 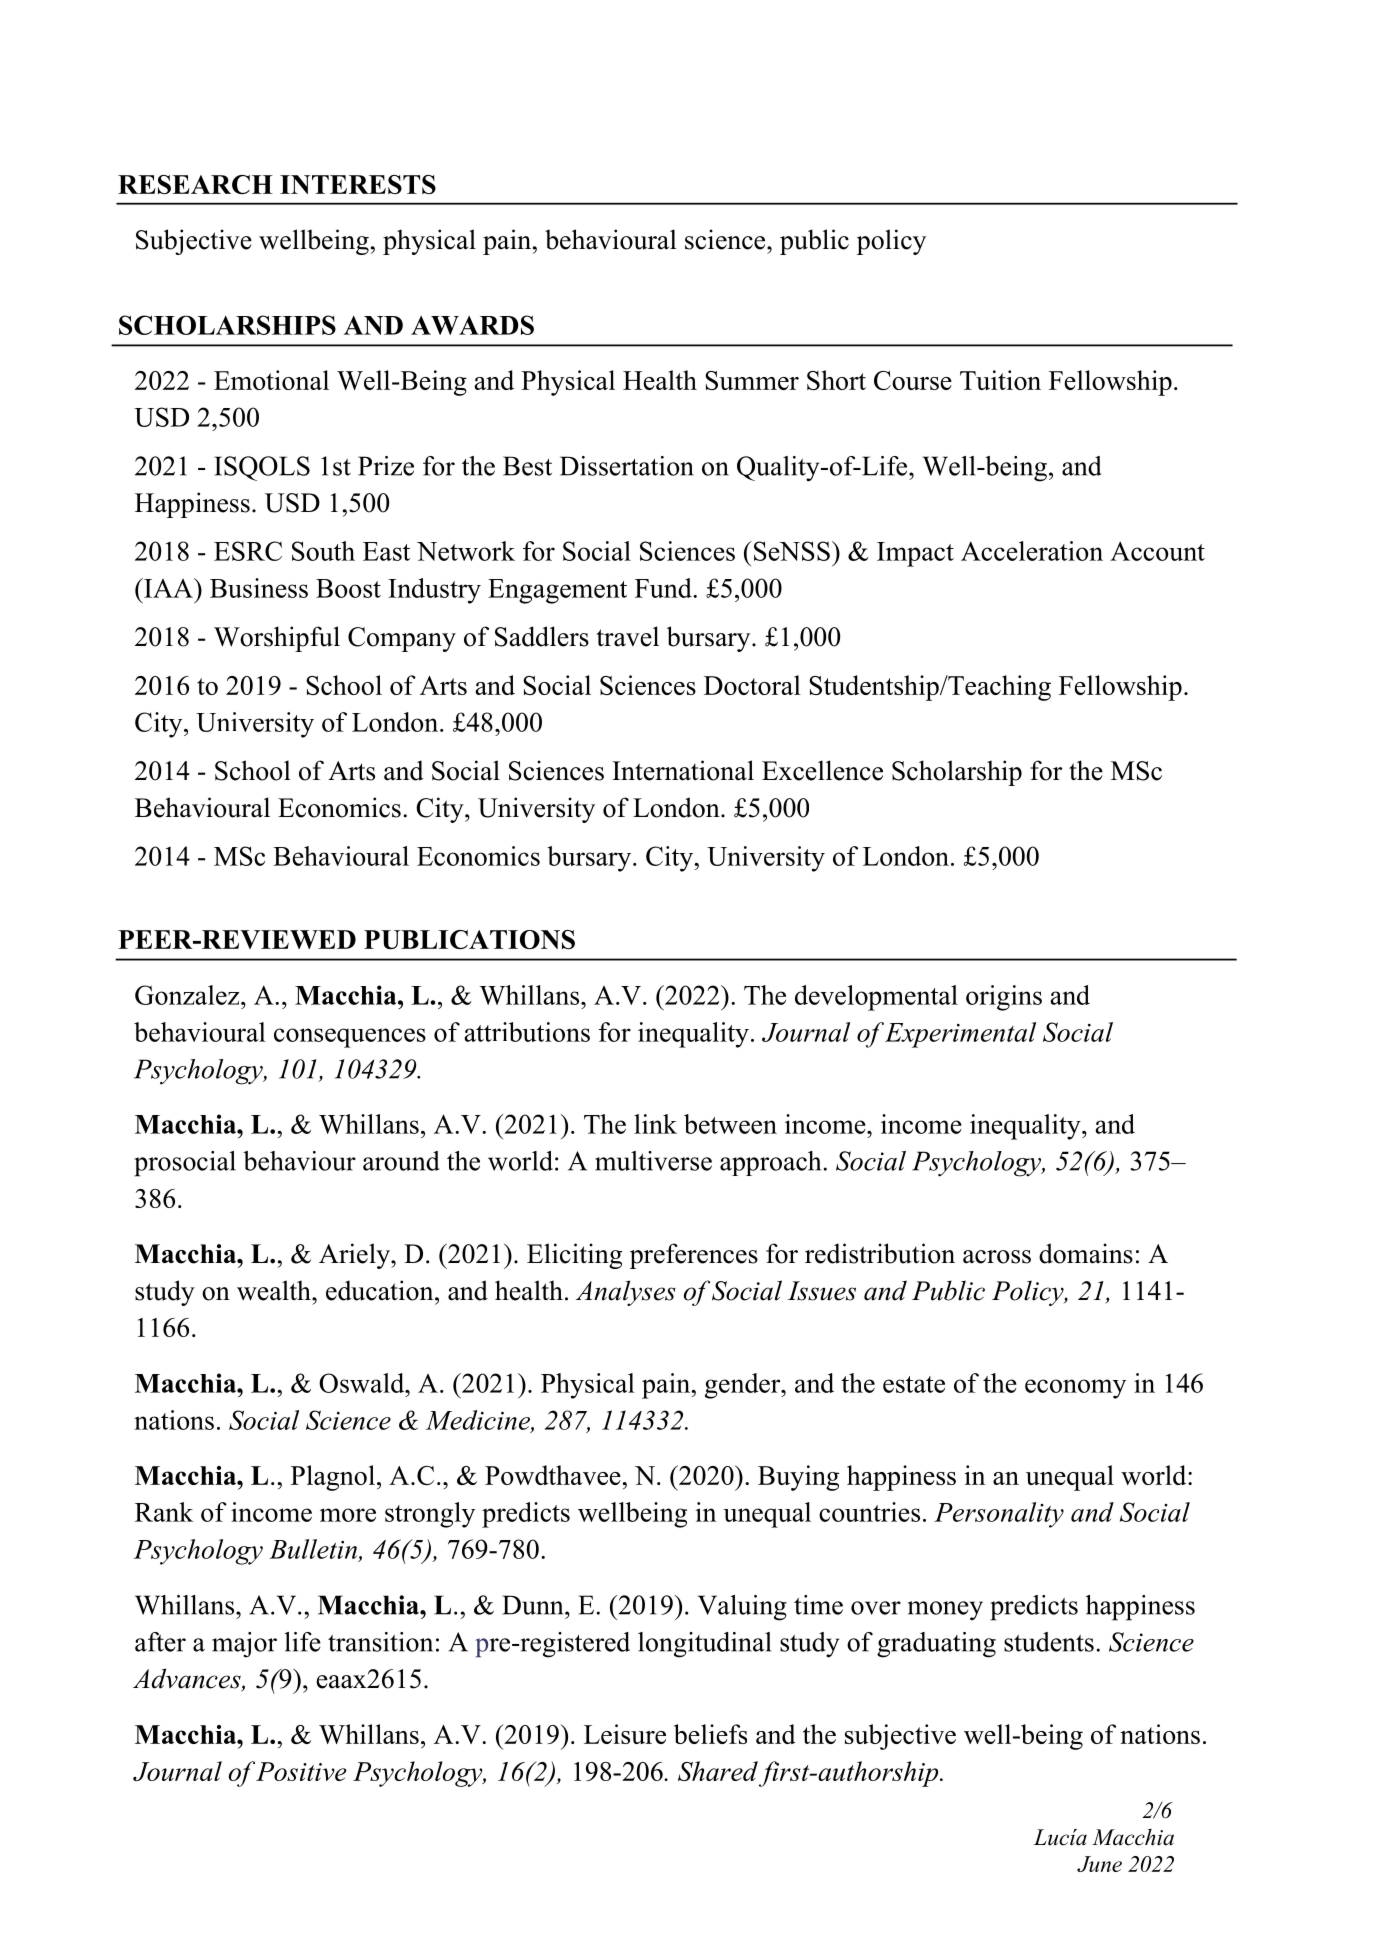 I want to click on Shared, so click(x=718, y=1771).
